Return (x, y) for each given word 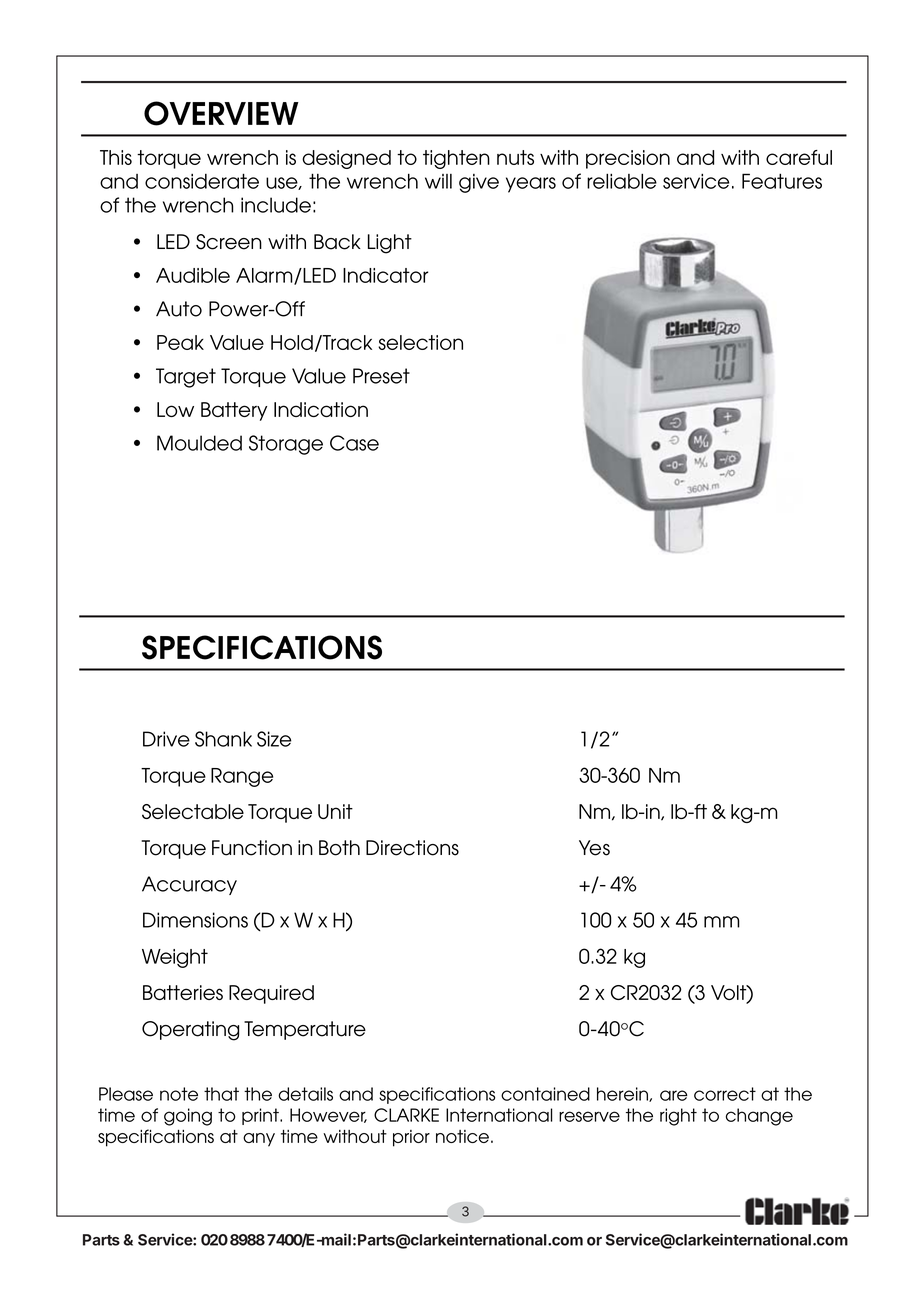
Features (782, 181)
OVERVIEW (221, 113)
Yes (594, 848)
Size (274, 739)
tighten (456, 159)
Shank (223, 739)
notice (462, 1136)
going (188, 1117)
